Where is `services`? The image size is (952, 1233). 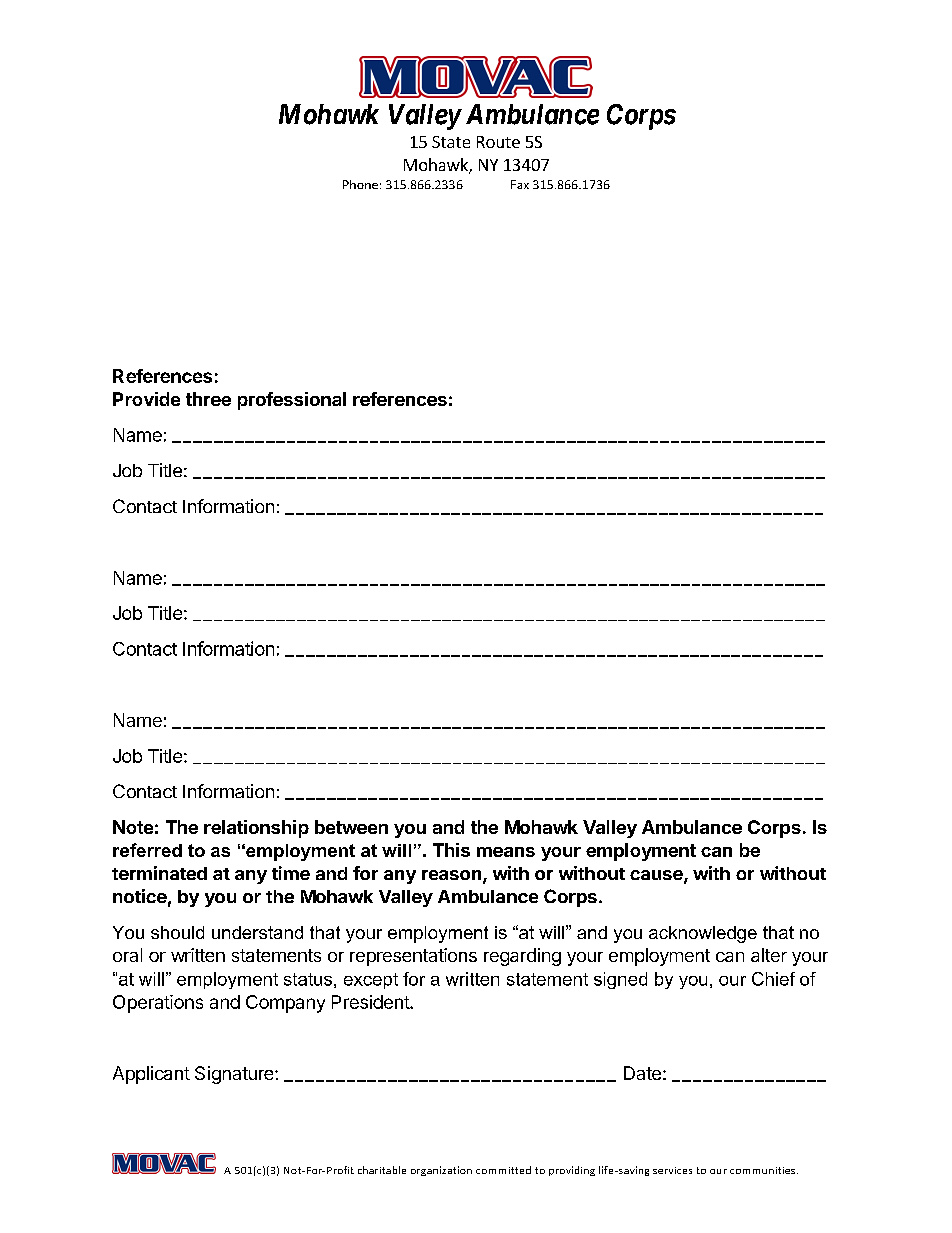 services is located at coordinates (672, 1170).
